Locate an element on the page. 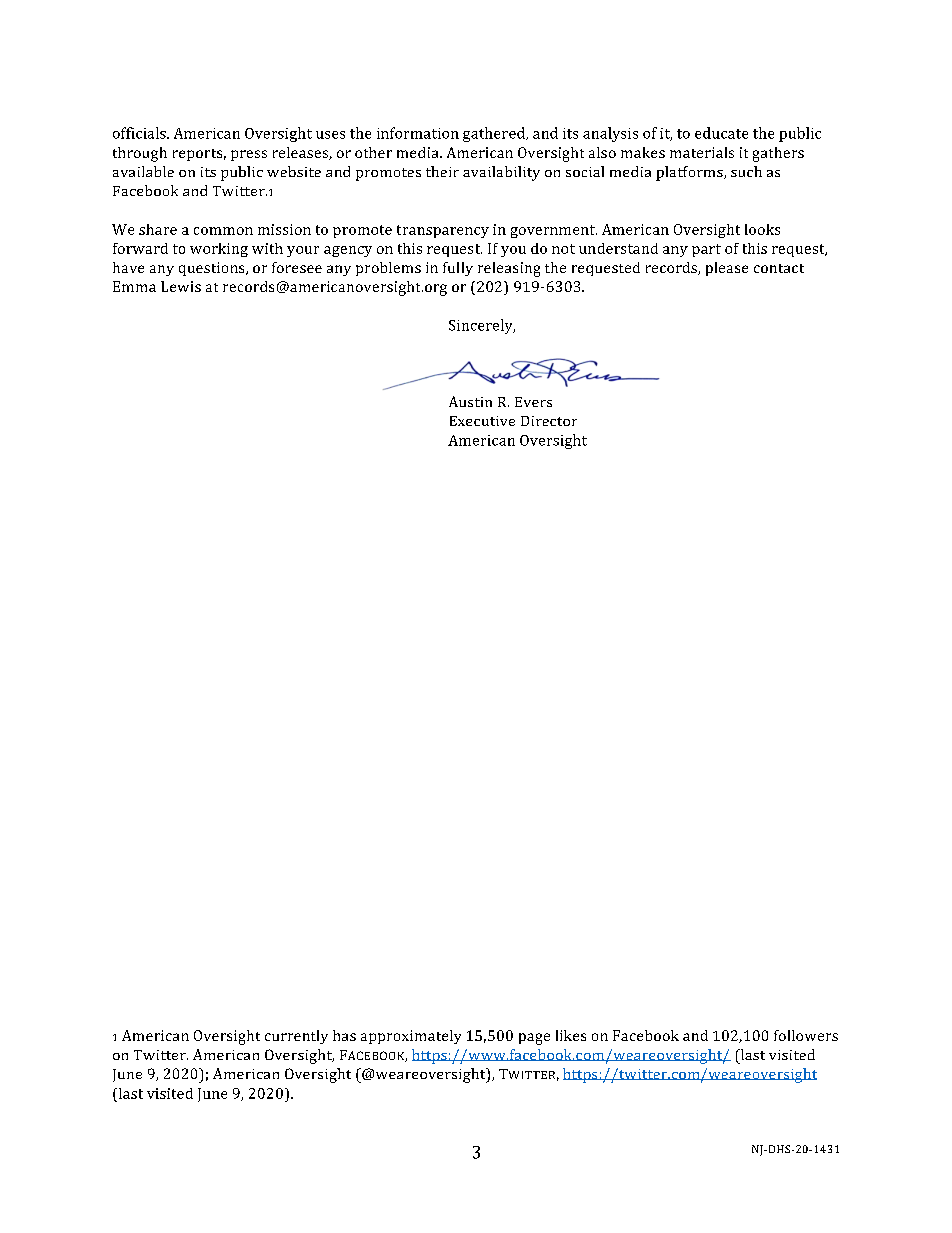  Evers is located at coordinates (533, 402).
